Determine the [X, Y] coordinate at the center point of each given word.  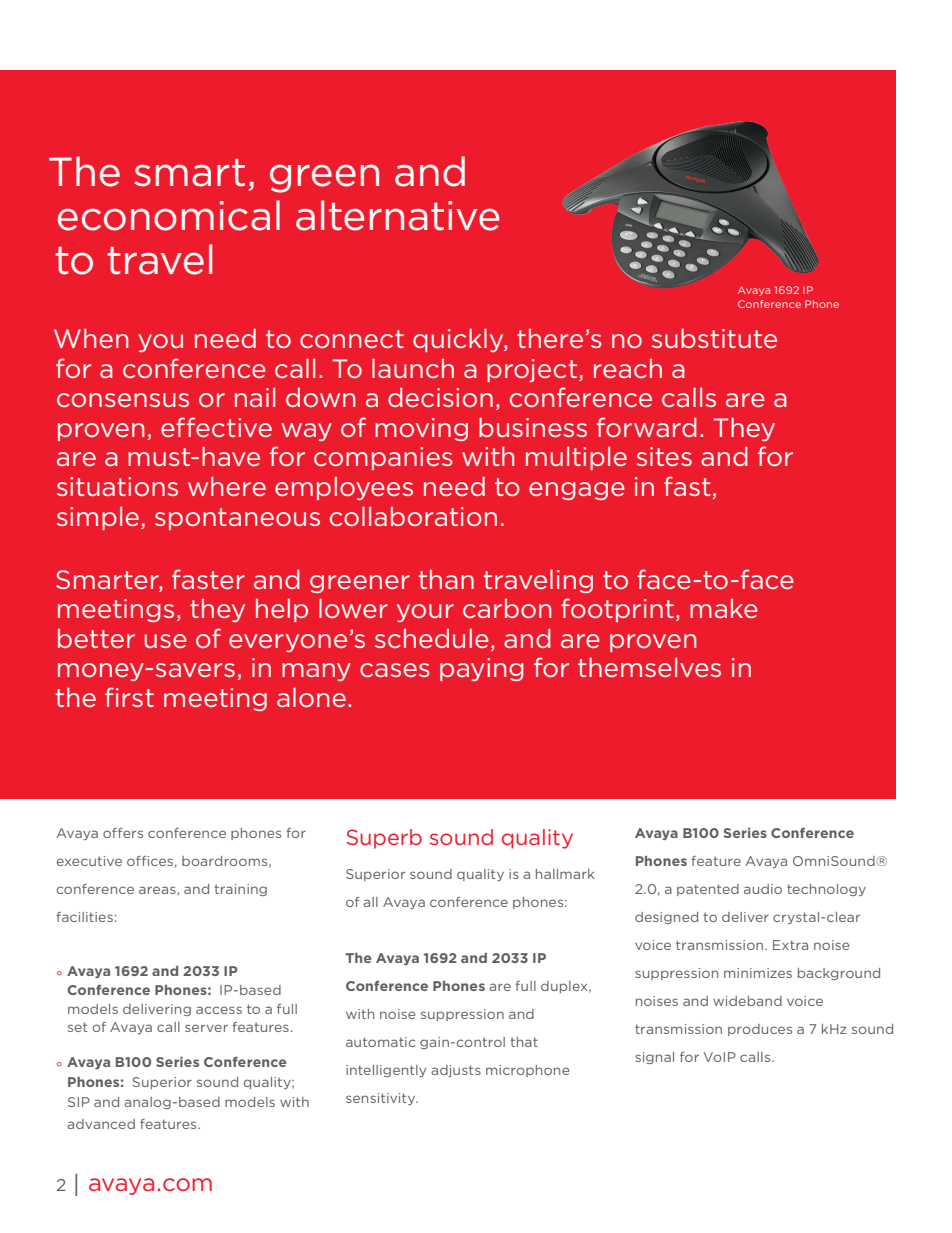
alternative [398, 215]
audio [763, 889]
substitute [714, 338]
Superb [384, 839]
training [240, 890]
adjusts [456, 1071]
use [165, 641]
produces [760, 1030]
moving [421, 429]
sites [664, 456]
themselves [649, 667]
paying [482, 669]
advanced [101, 1124]
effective [216, 427]
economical [169, 215]
